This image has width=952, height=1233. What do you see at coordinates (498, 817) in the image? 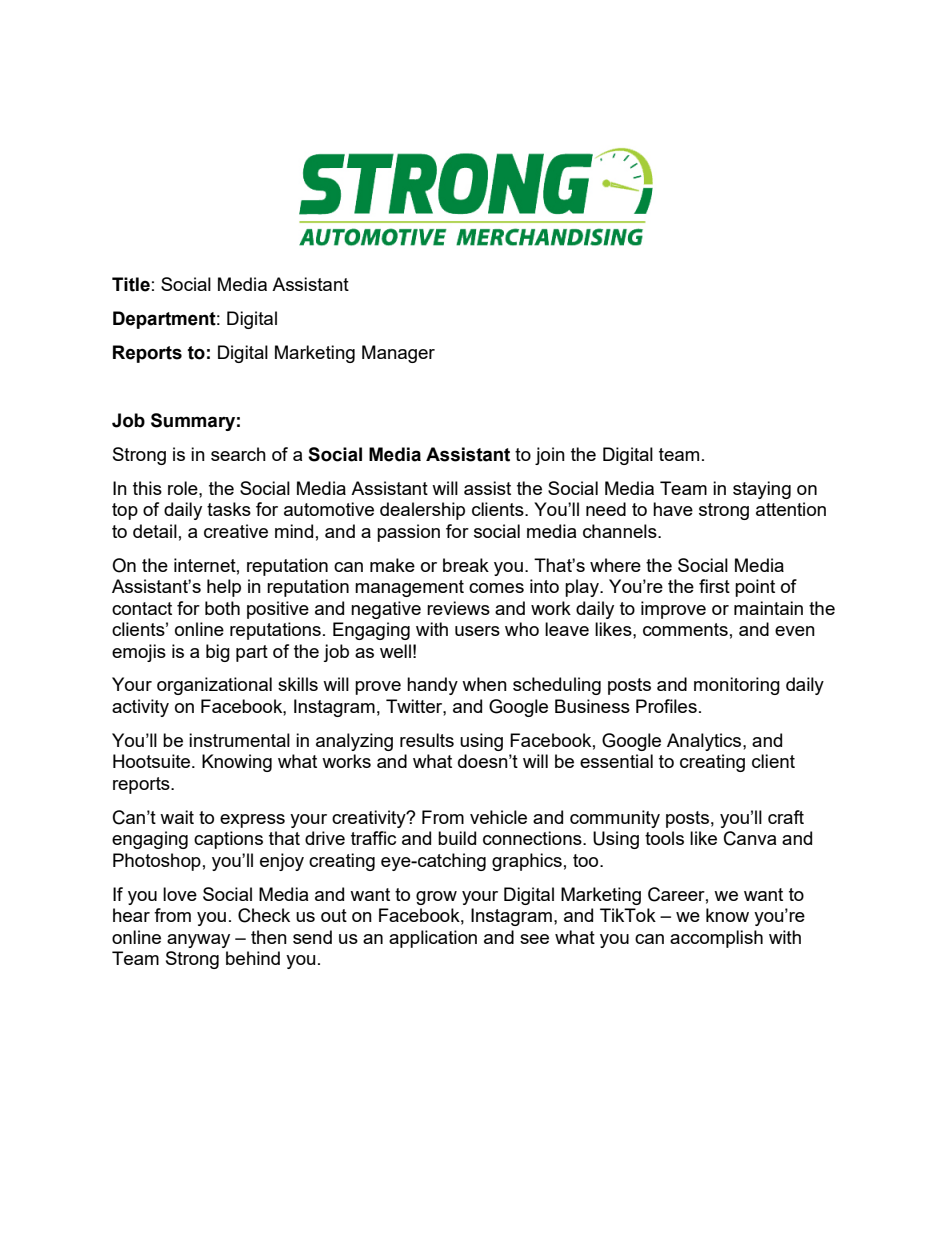
I see `vehicle` at bounding box center [498, 817].
